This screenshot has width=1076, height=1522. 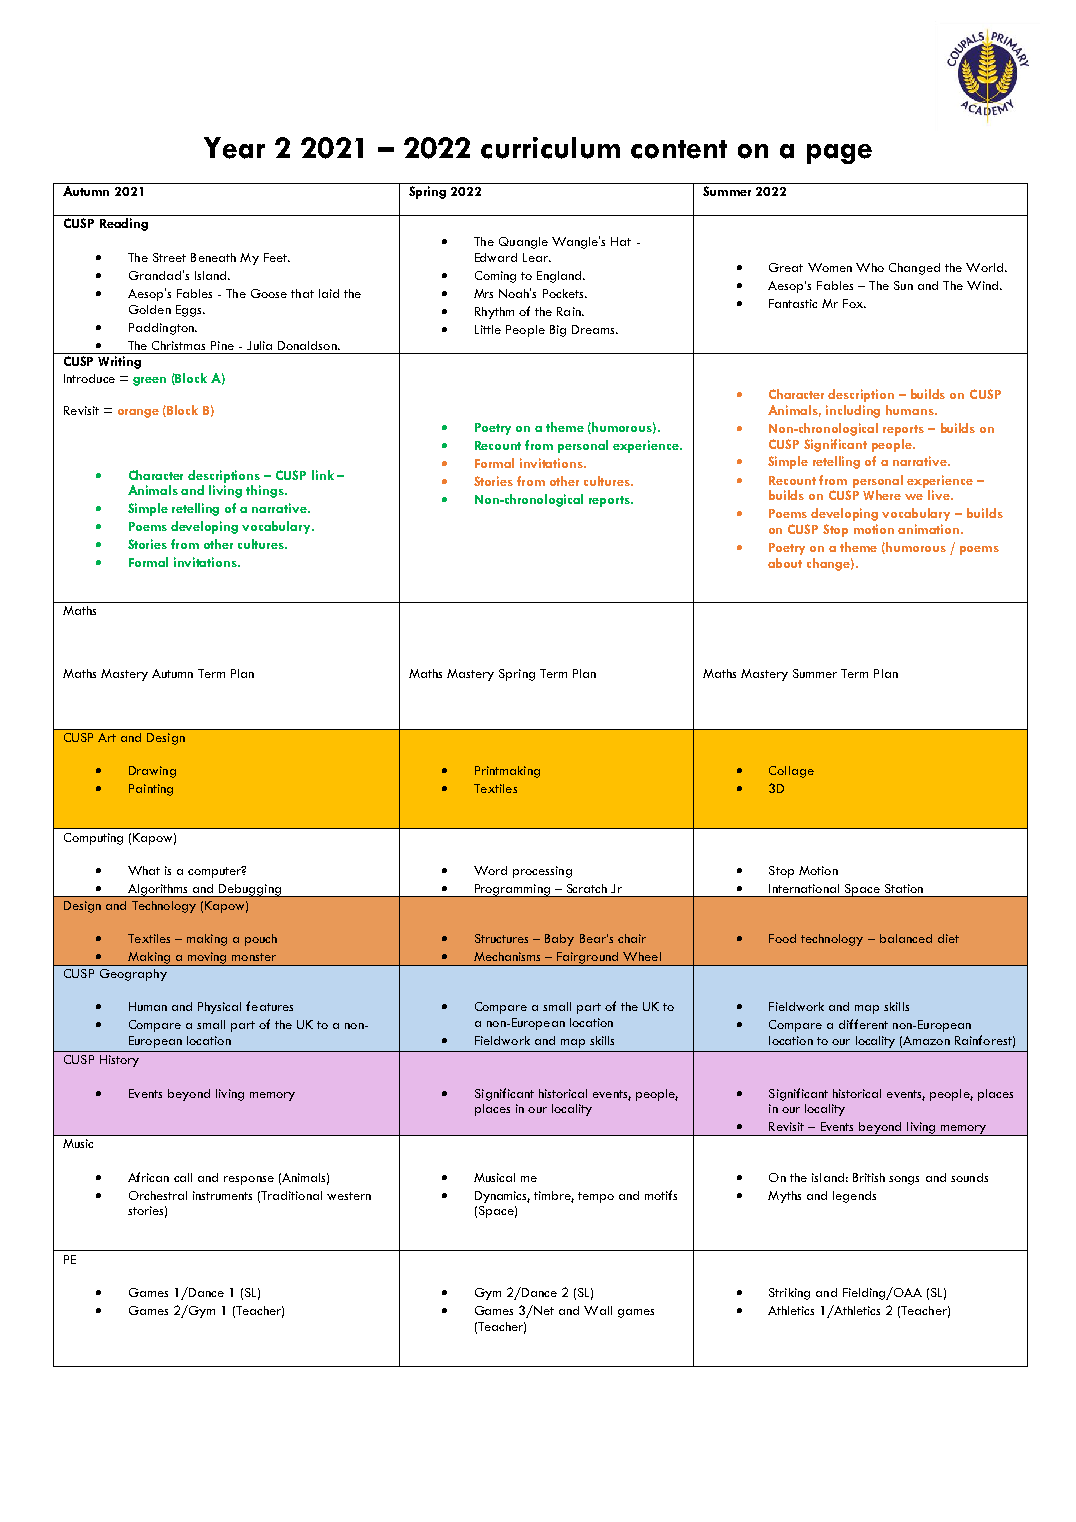 What do you see at coordinates (839, 154) in the screenshot?
I see `page` at bounding box center [839, 154].
